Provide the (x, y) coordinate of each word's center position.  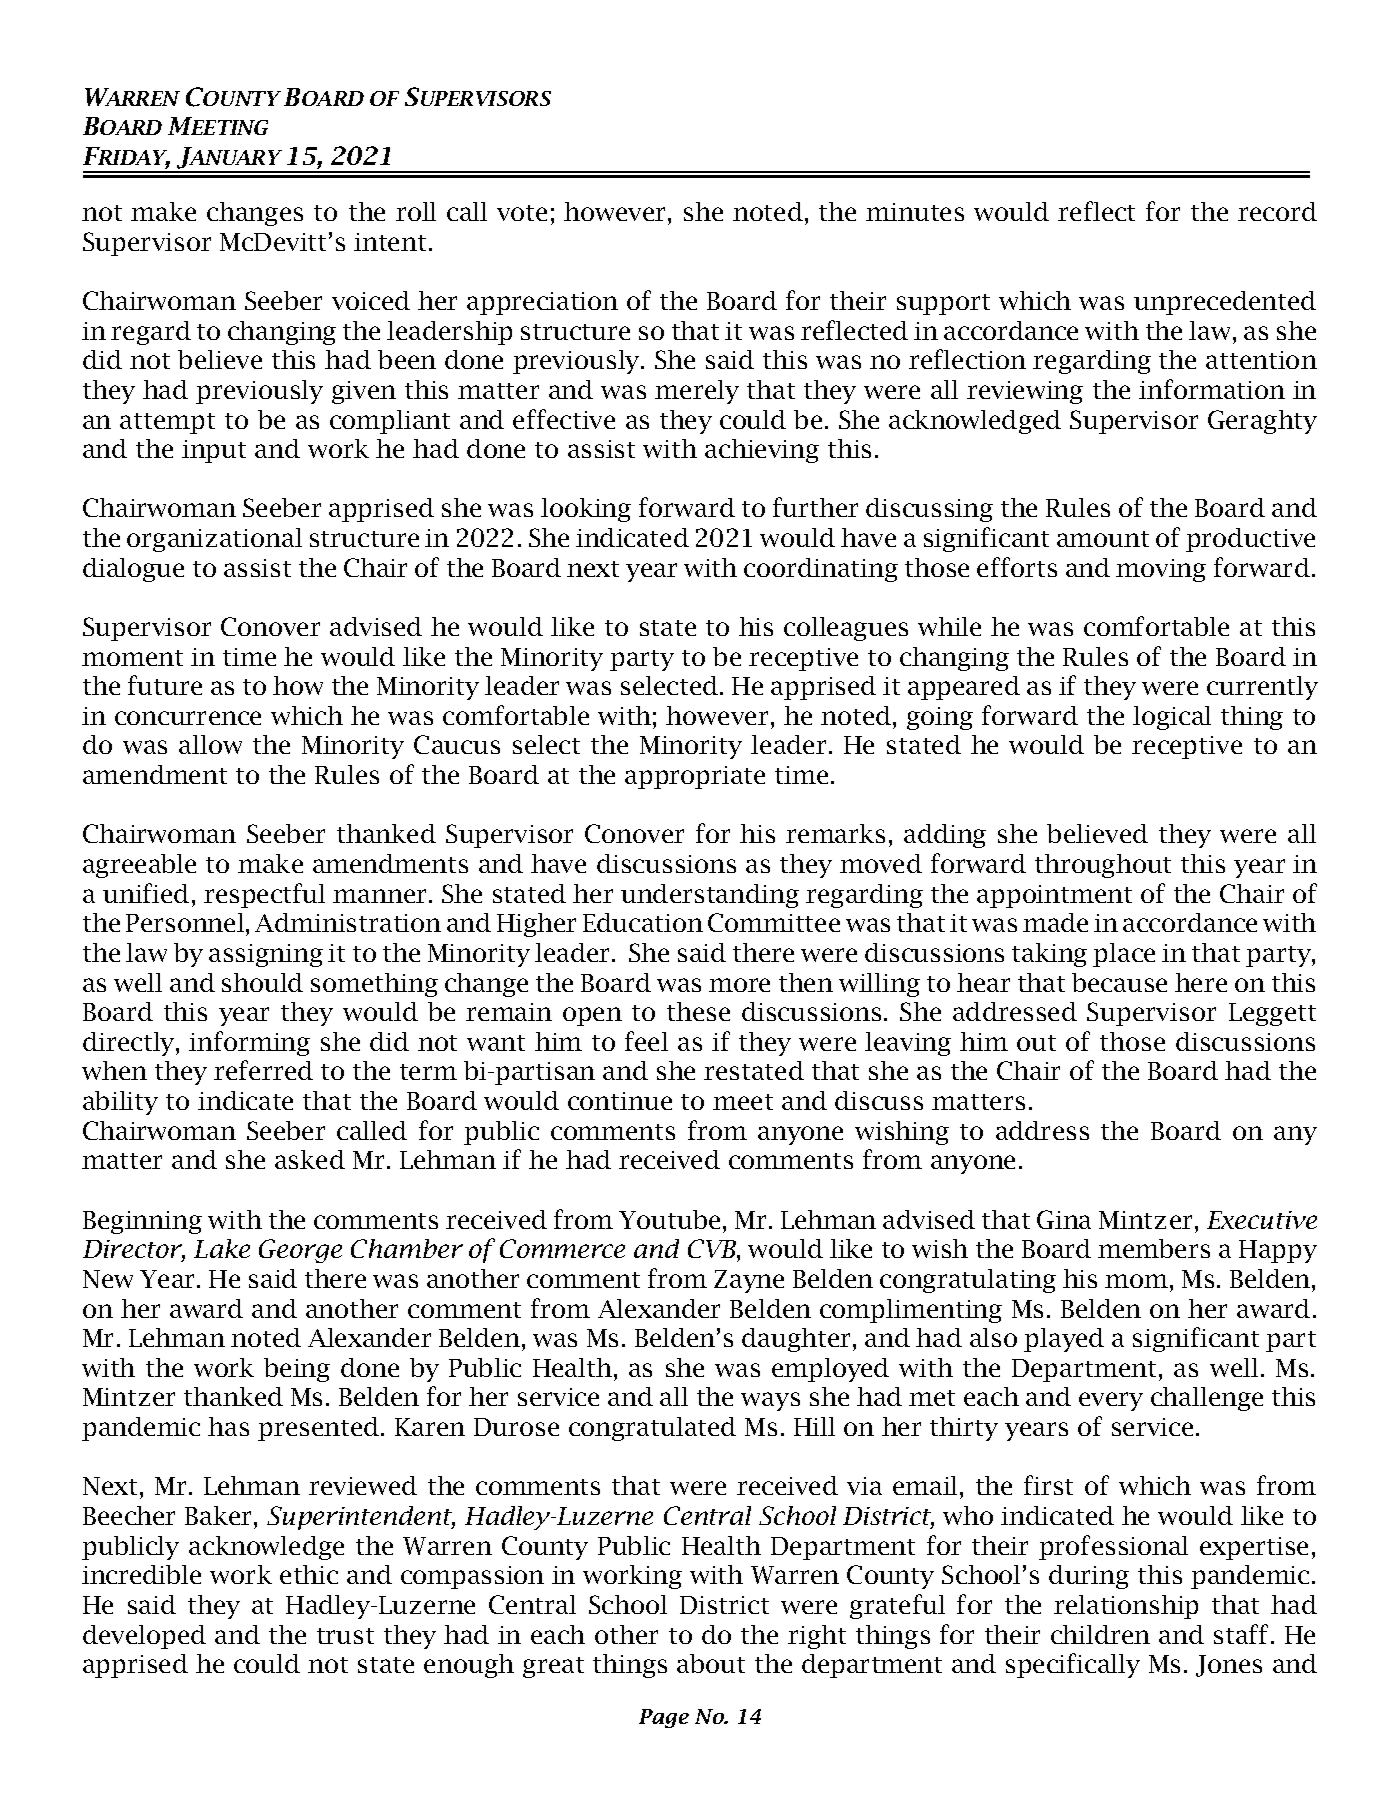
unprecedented (1225, 303)
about (711, 1663)
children (1100, 1634)
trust (345, 1636)
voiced (371, 300)
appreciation (542, 303)
